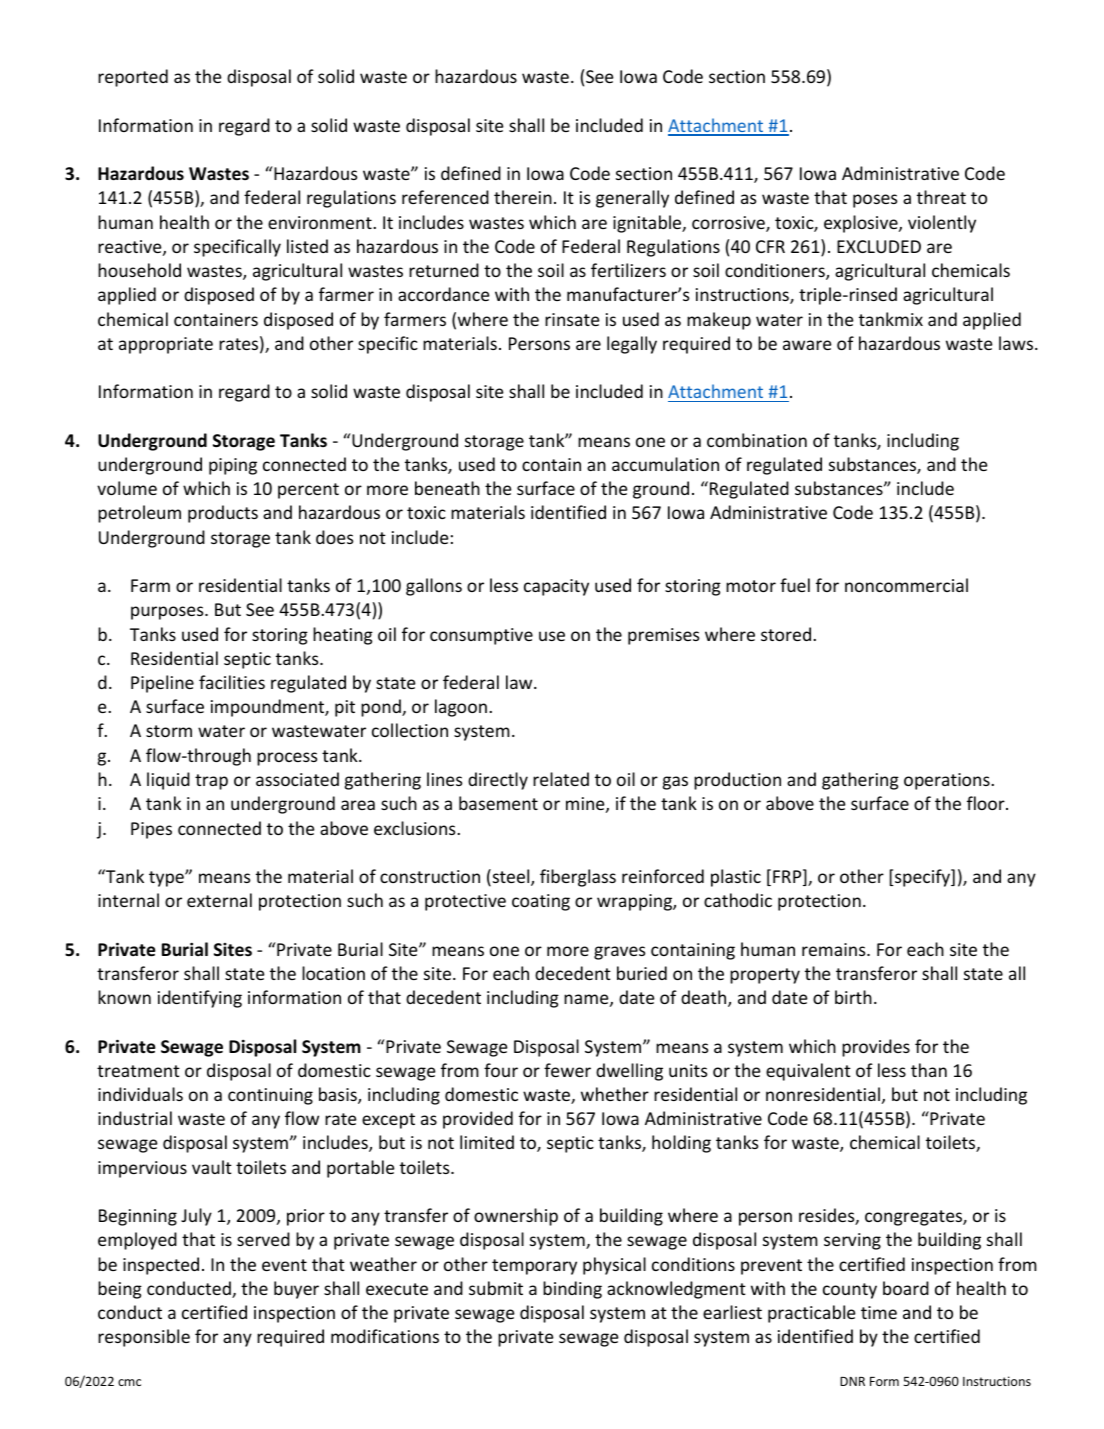 The image size is (1104, 1429). I want to click on therein, so click(523, 197).
